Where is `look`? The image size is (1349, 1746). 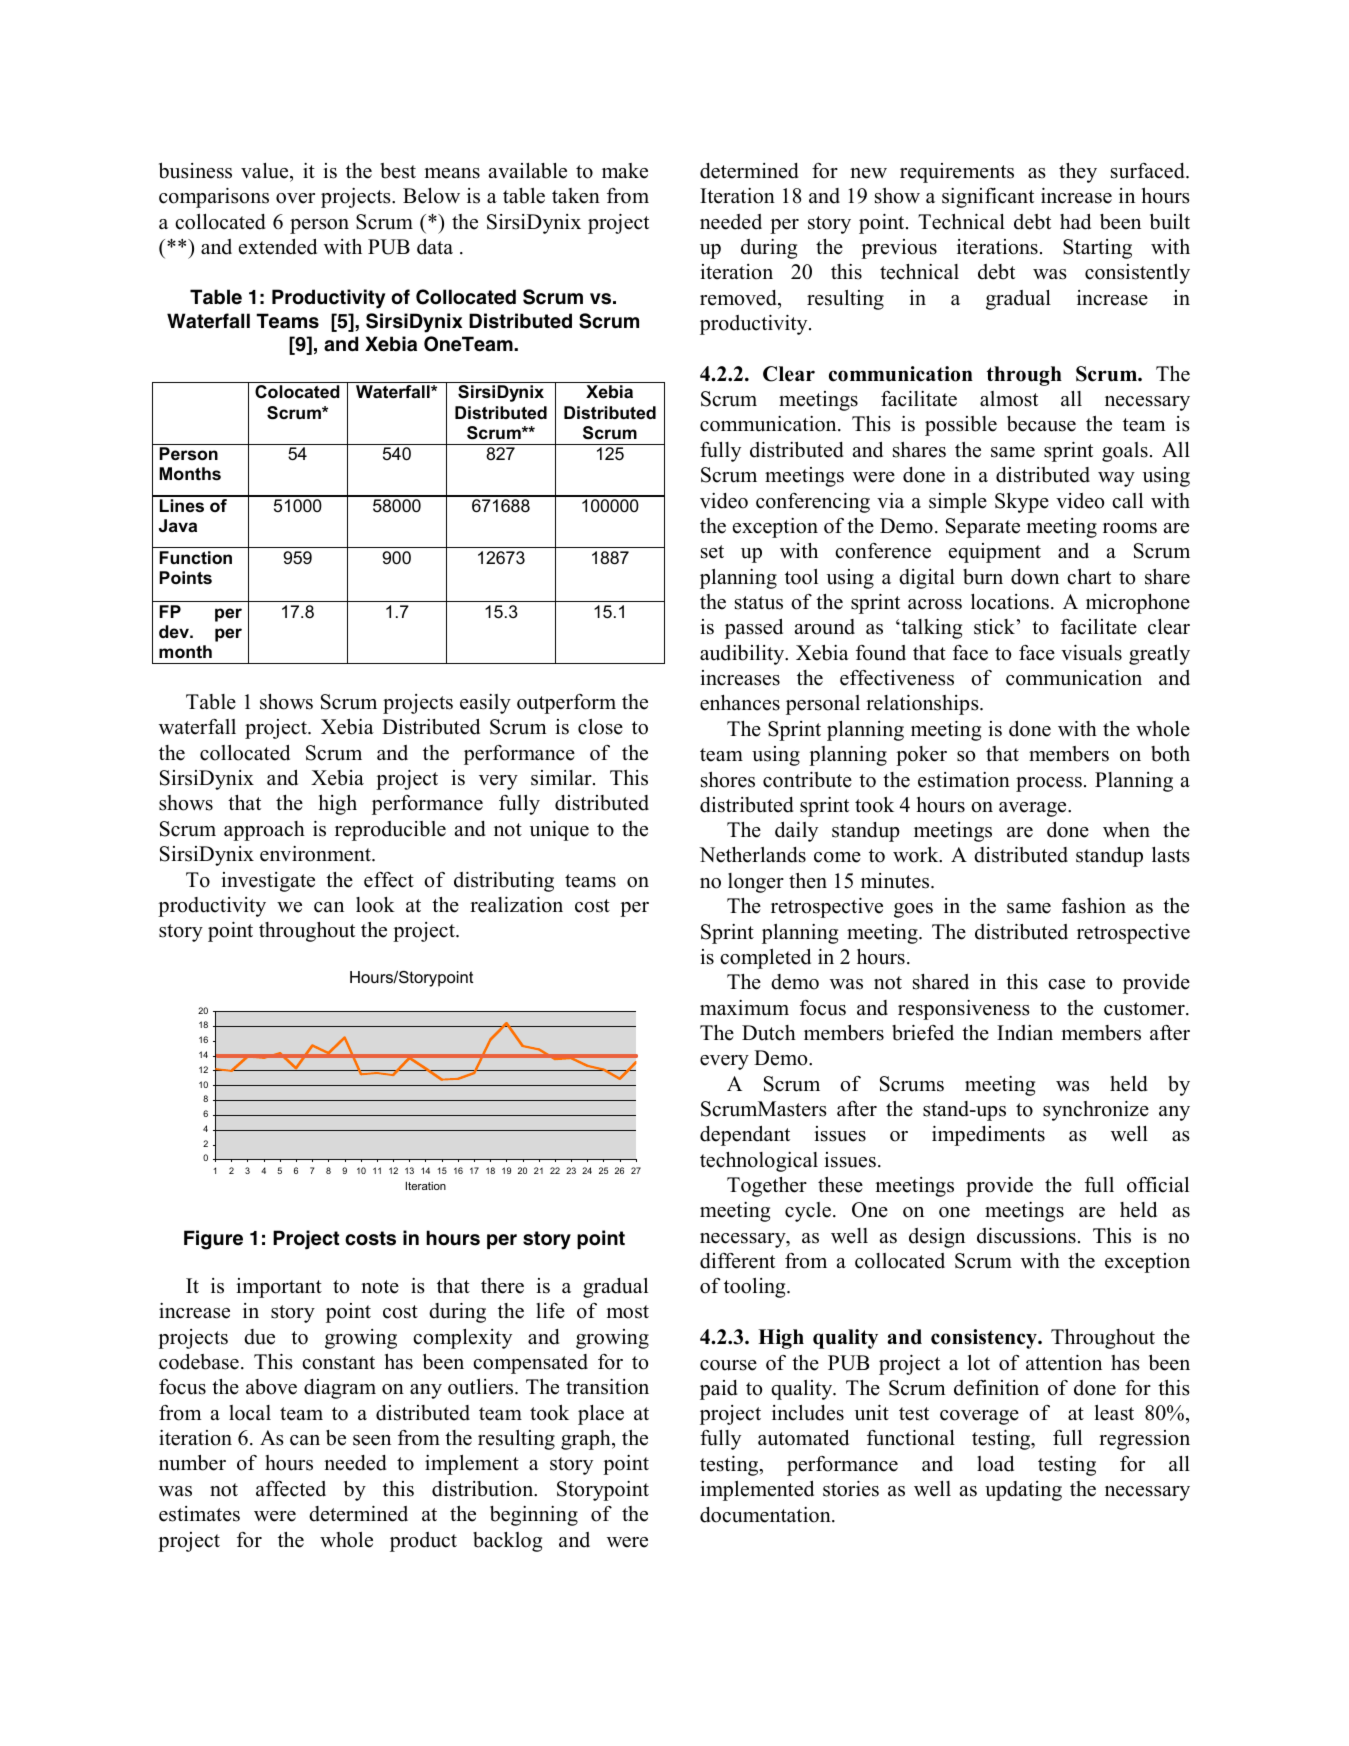
look is located at coordinates (375, 905).
